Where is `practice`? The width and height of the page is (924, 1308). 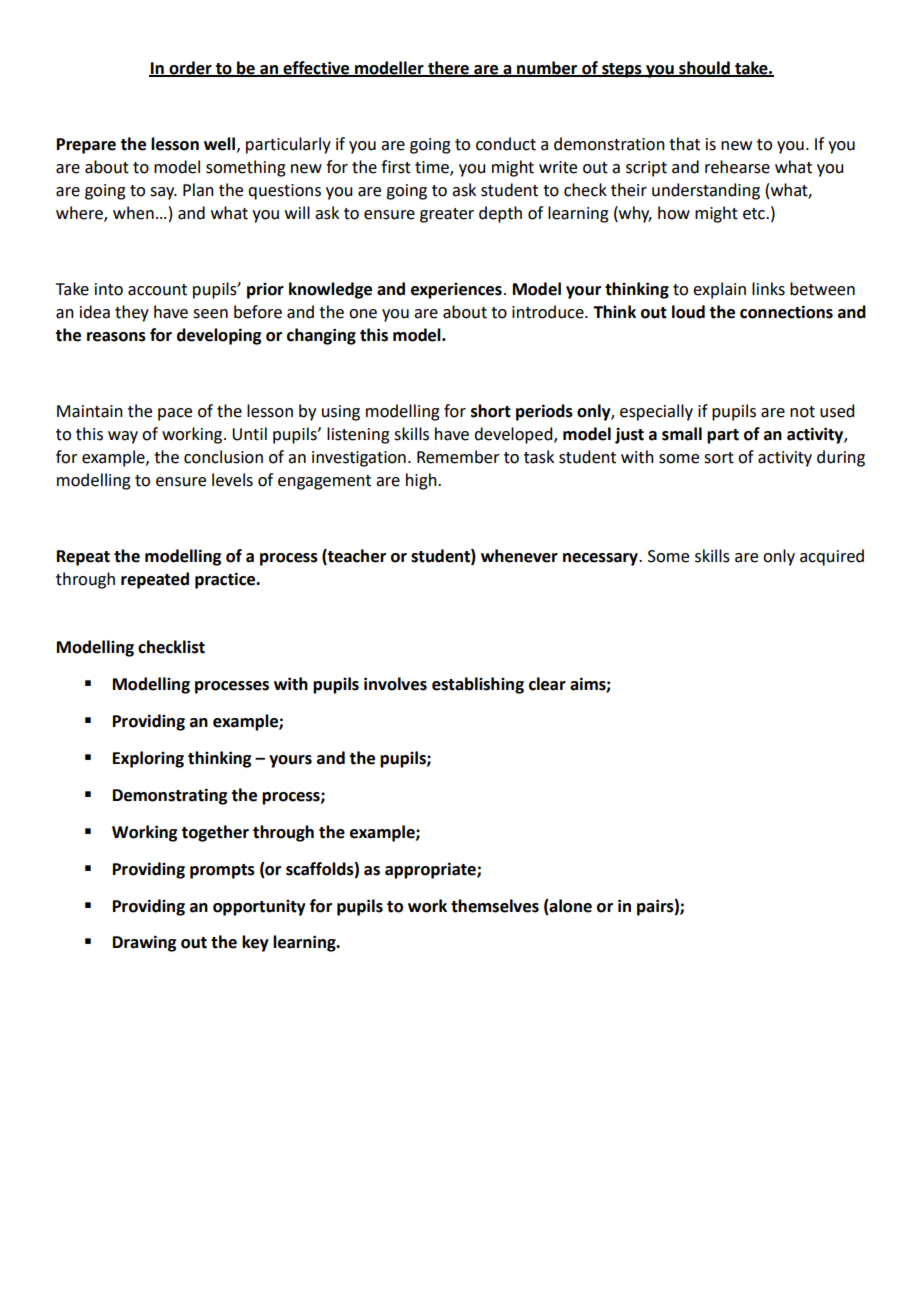 practice is located at coordinates (226, 580).
